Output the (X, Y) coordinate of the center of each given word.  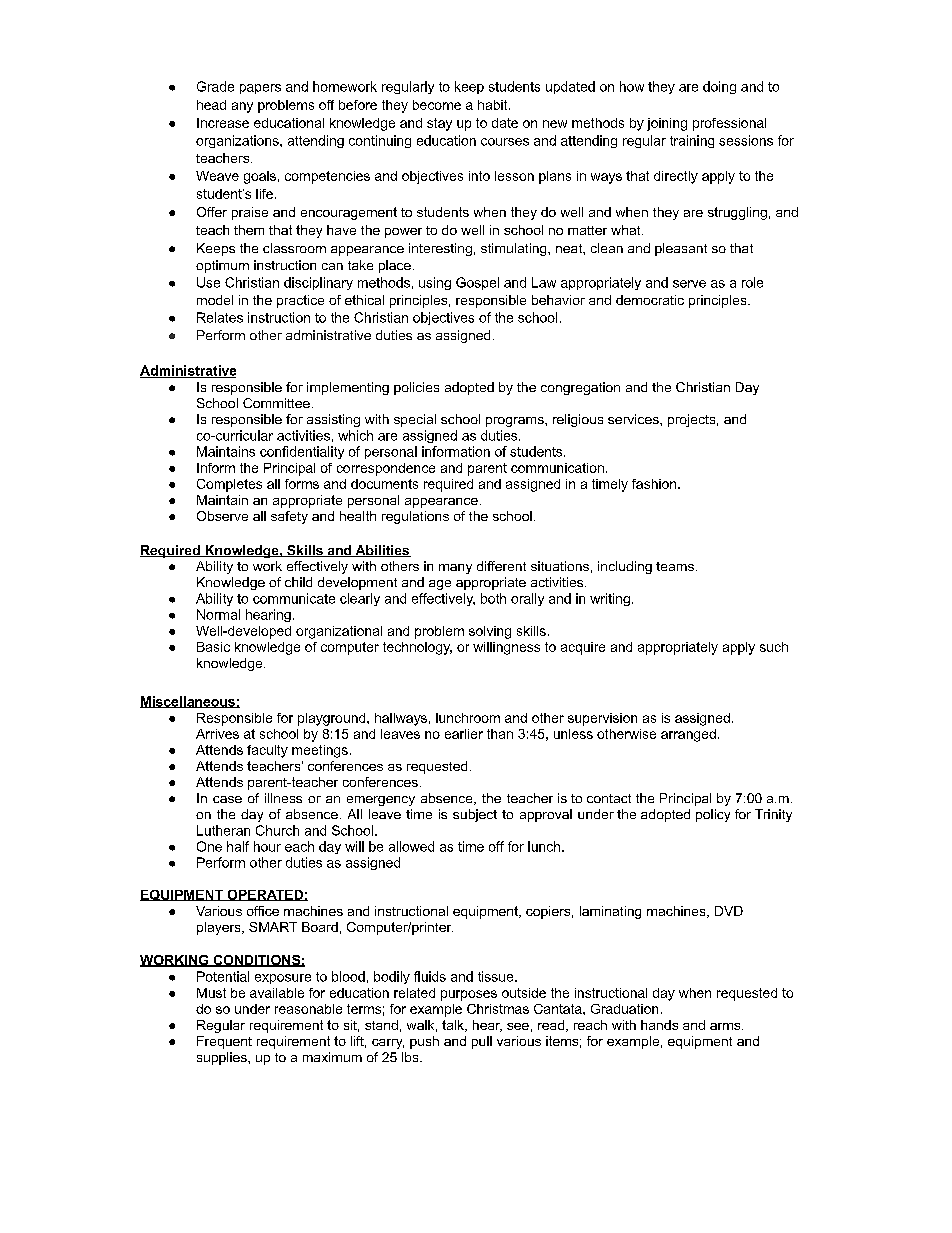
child (298, 582)
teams (675, 566)
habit (494, 105)
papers (260, 89)
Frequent (224, 1042)
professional (729, 124)
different (501, 566)
